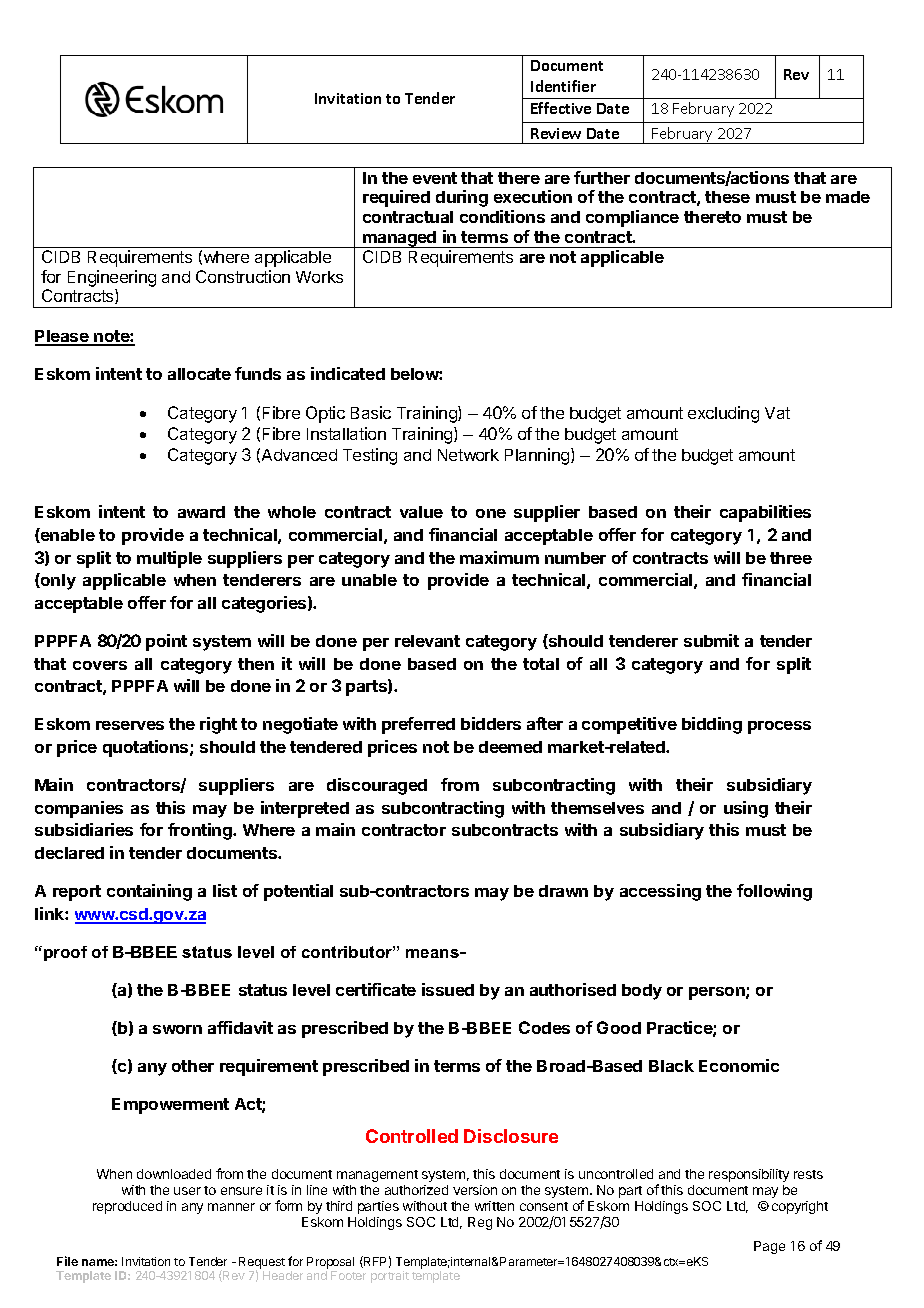  I want to click on containing, so click(149, 892).
